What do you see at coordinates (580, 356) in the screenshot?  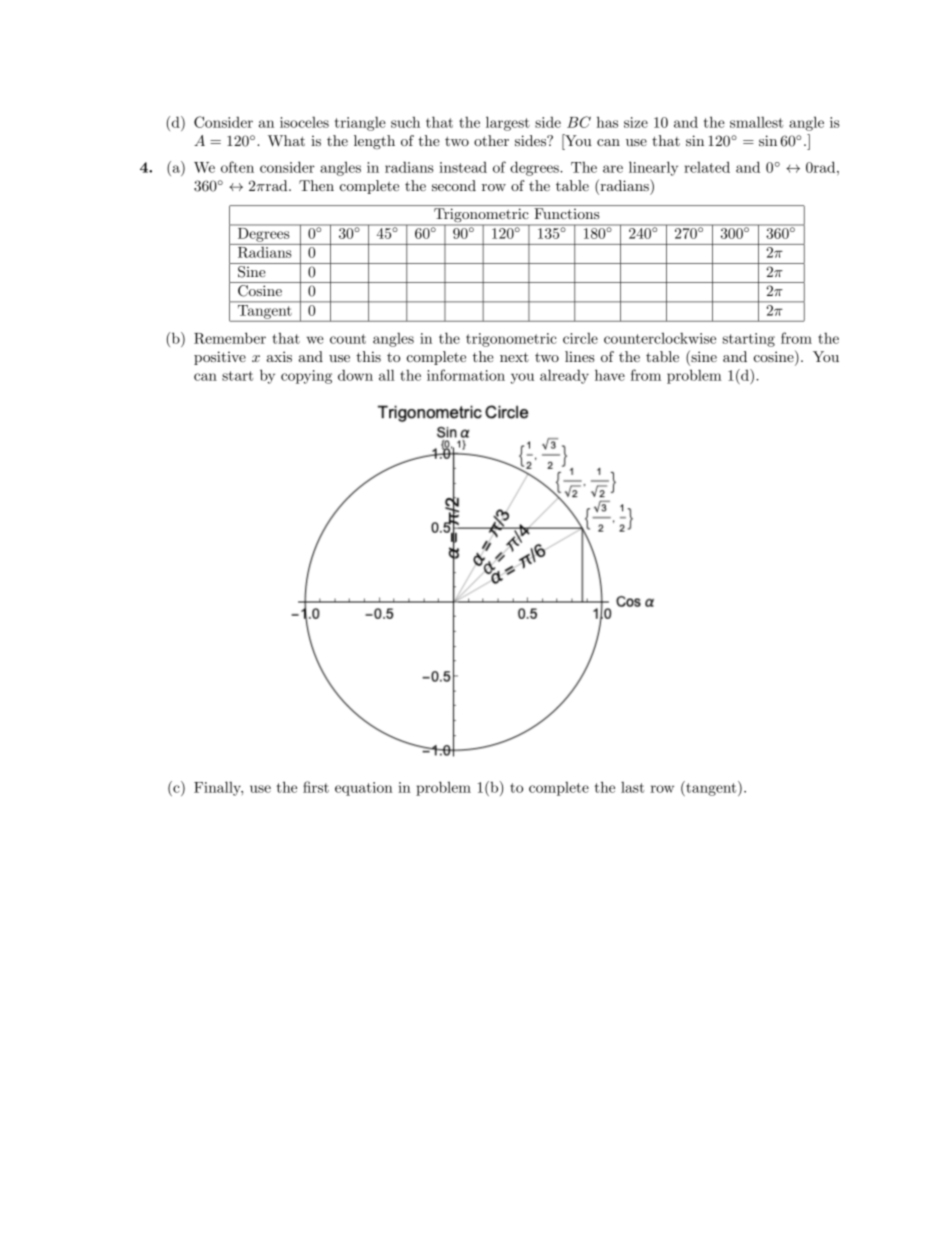 I see `lines` at bounding box center [580, 356].
